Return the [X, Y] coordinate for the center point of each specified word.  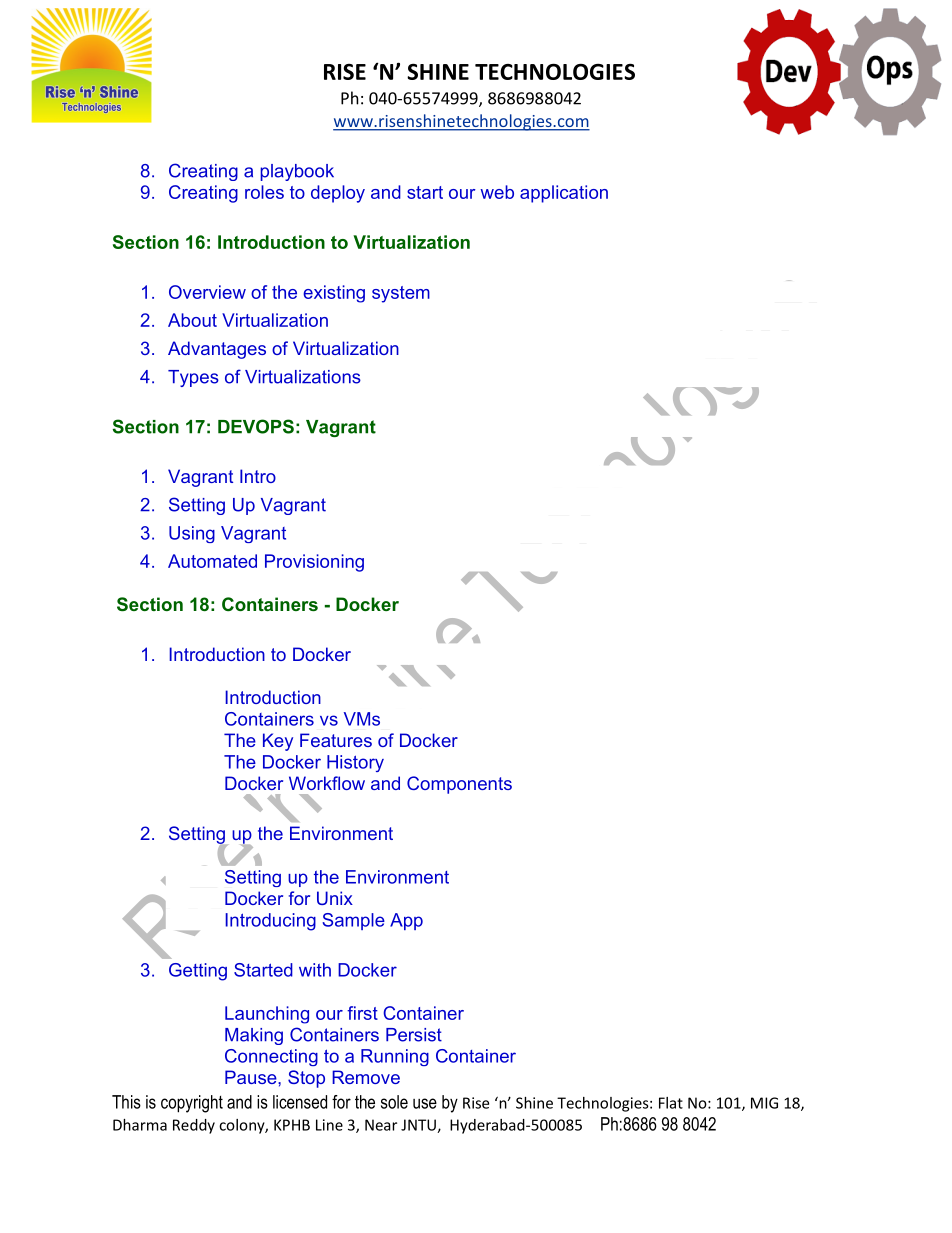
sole [394, 1102]
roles [264, 192]
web [497, 192]
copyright [192, 1104]
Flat [671, 1103]
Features [336, 740]
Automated [212, 561]
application [564, 194]
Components [459, 785]
